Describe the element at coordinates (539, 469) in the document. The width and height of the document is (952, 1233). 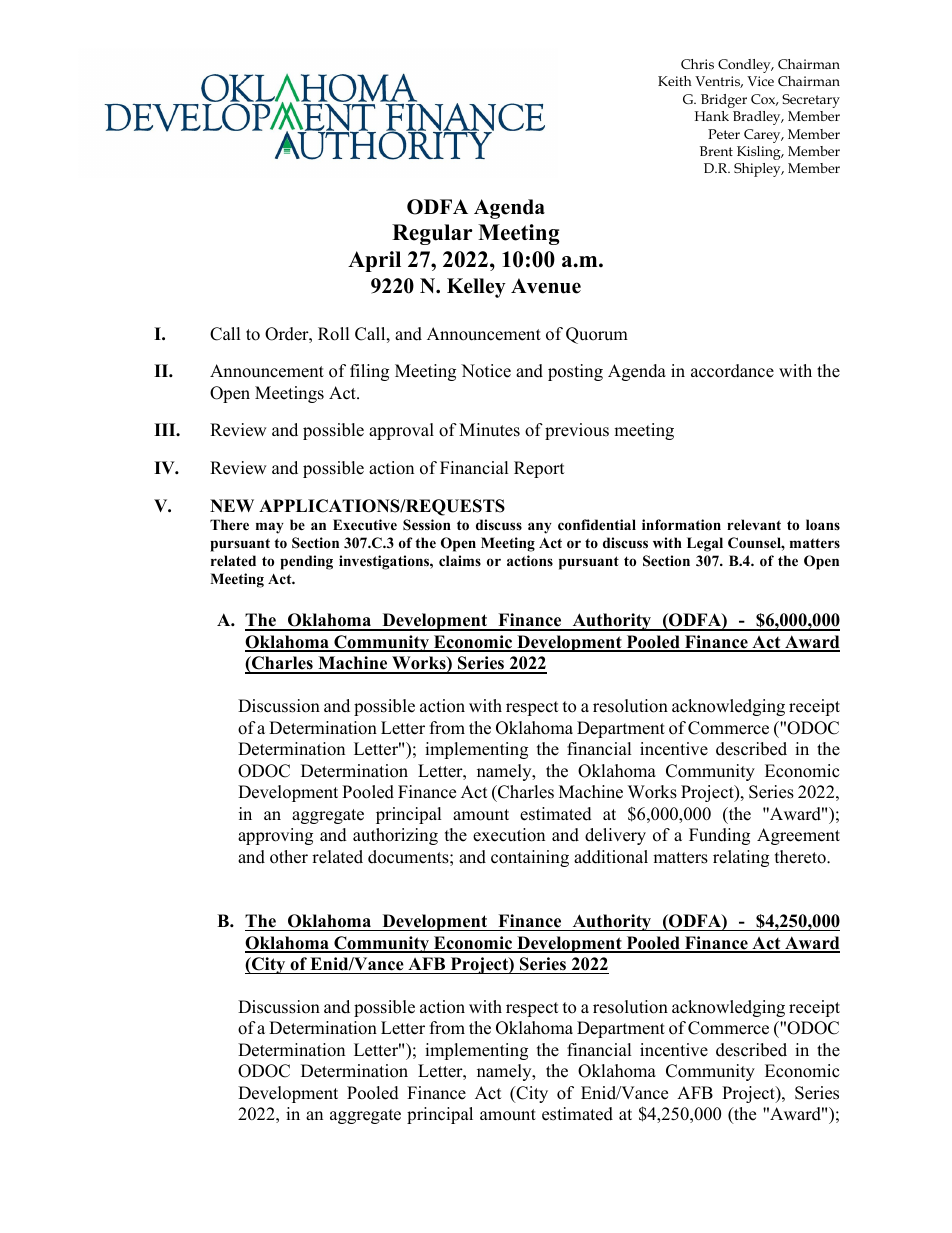
I see `Report` at that location.
